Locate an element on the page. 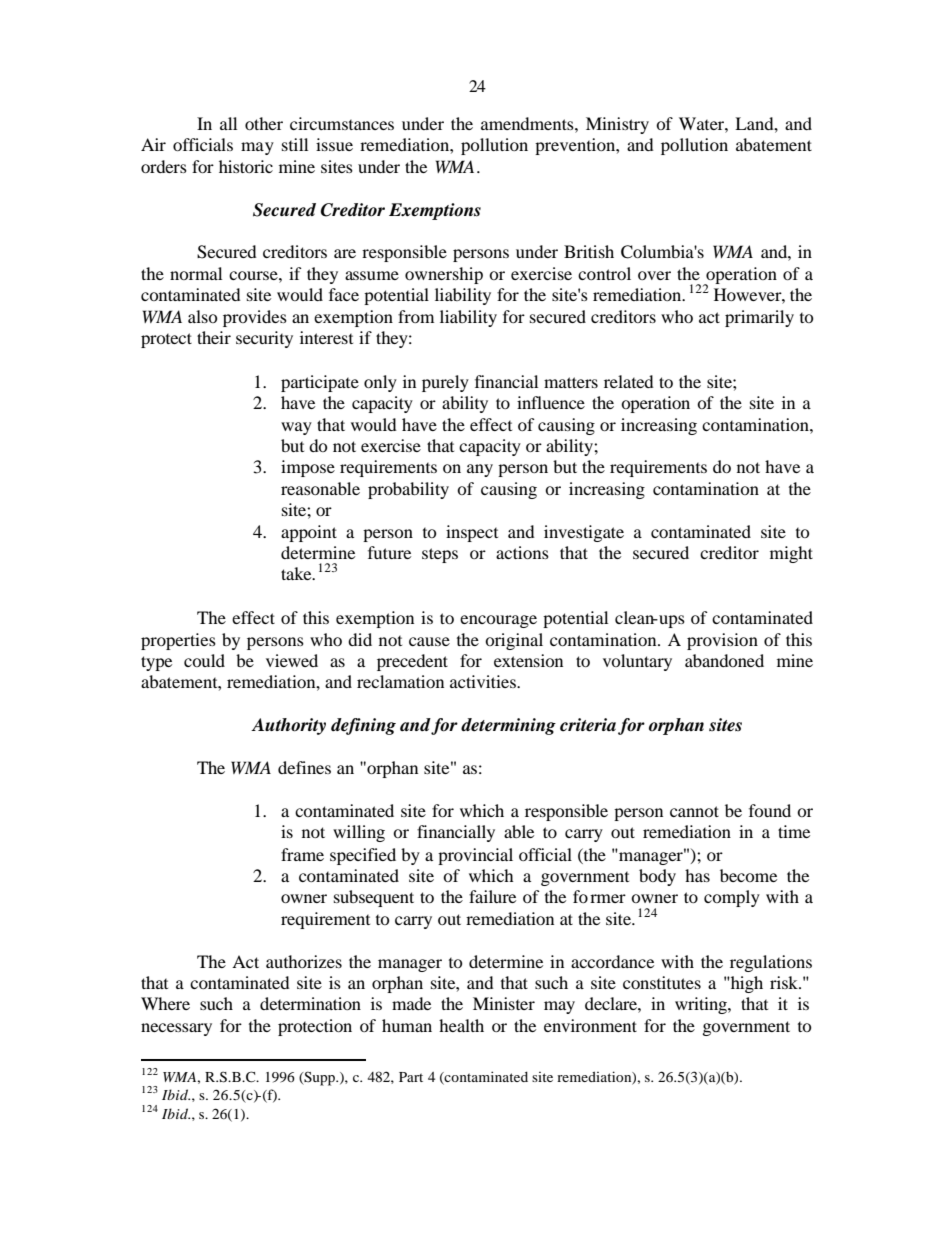  historic is located at coordinates (246, 166).
